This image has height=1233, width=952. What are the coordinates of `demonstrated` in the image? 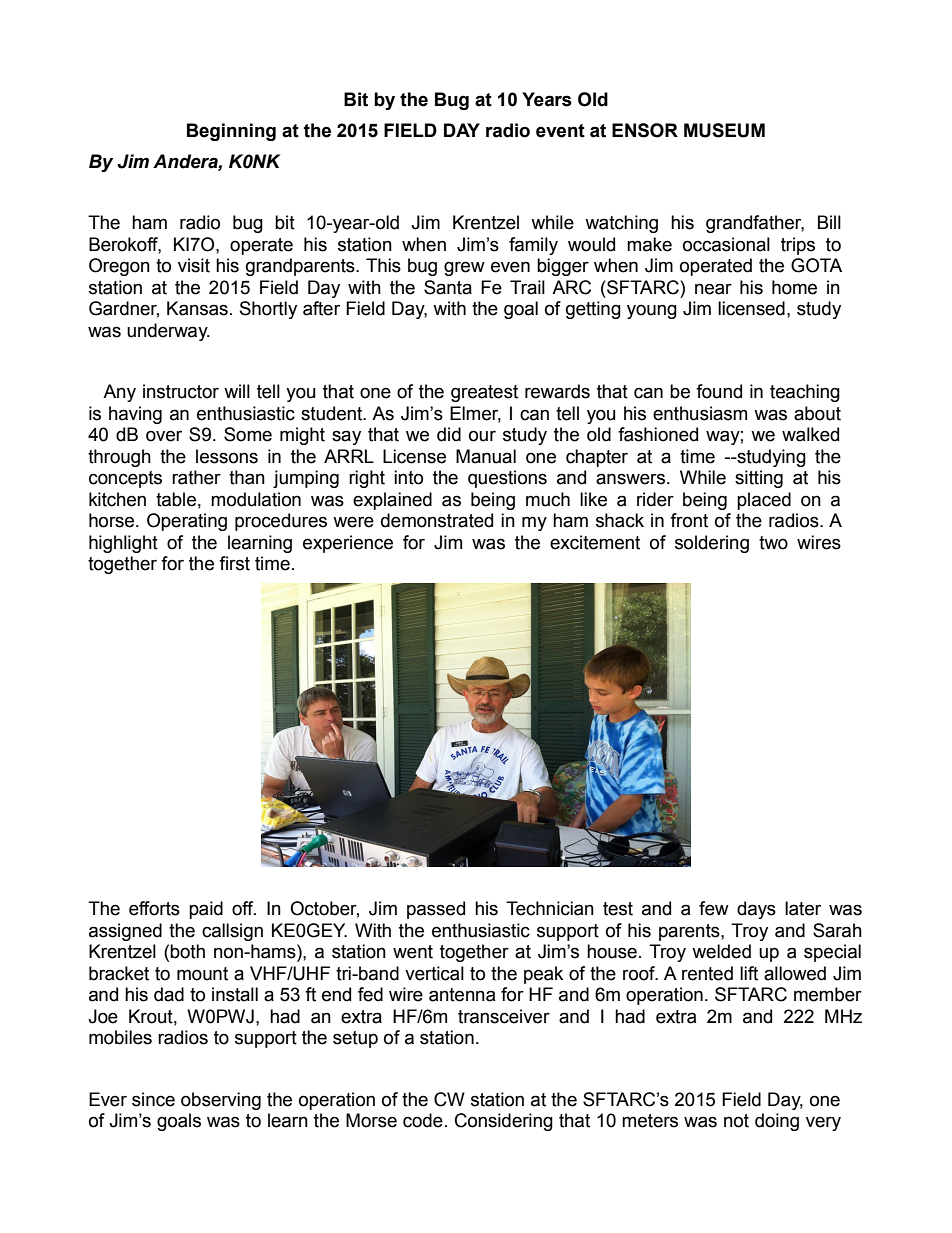 It's located at (437, 520).
